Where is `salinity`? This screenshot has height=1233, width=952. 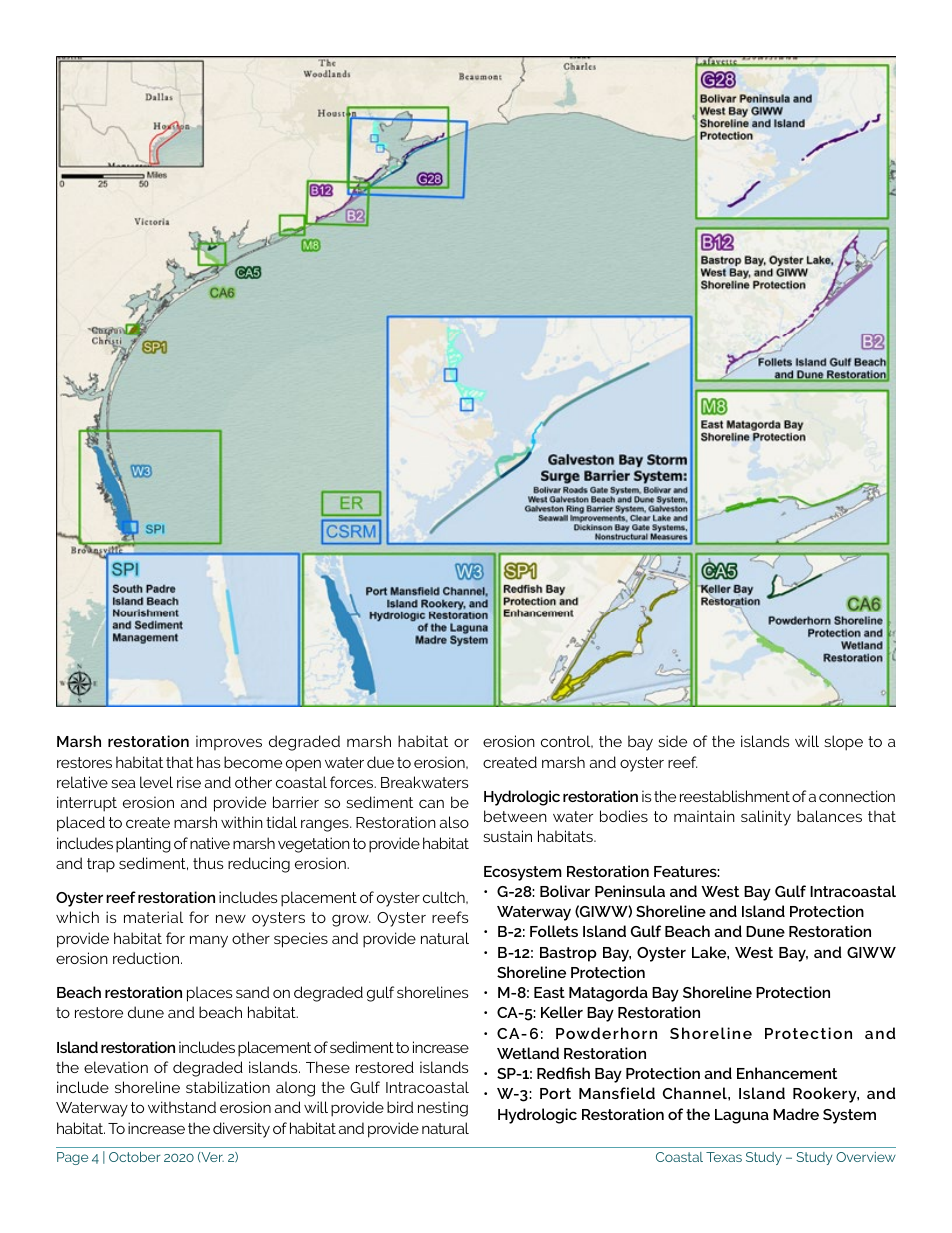
salinity is located at coordinates (766, 818).
